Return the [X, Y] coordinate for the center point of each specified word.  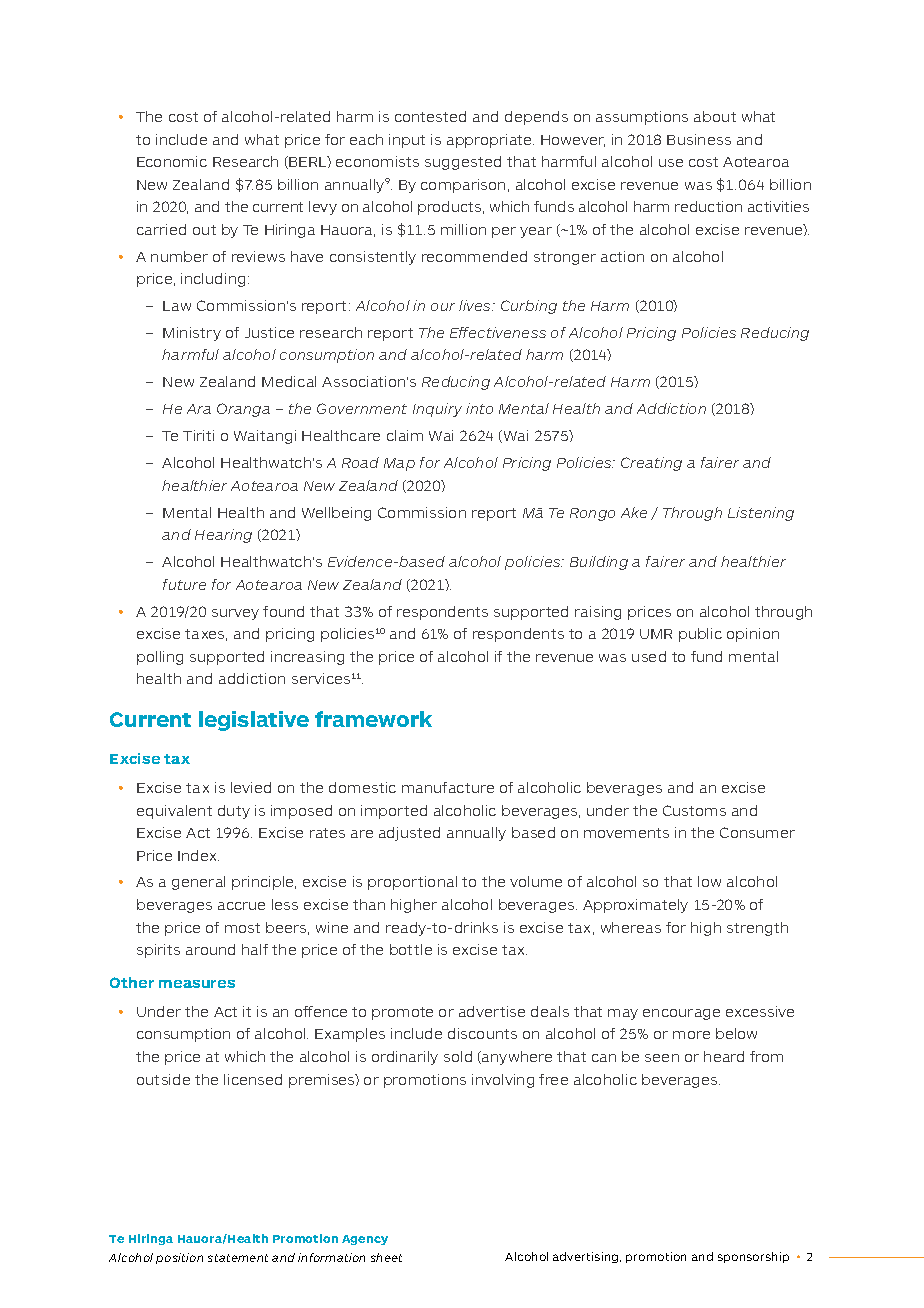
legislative [254, 721]
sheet [386, 1257]
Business [699, 139]
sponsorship [753, 1257]
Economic [172, 161]
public [700, 635]
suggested [463, 163]
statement [238, 1258]
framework [373, 719]
